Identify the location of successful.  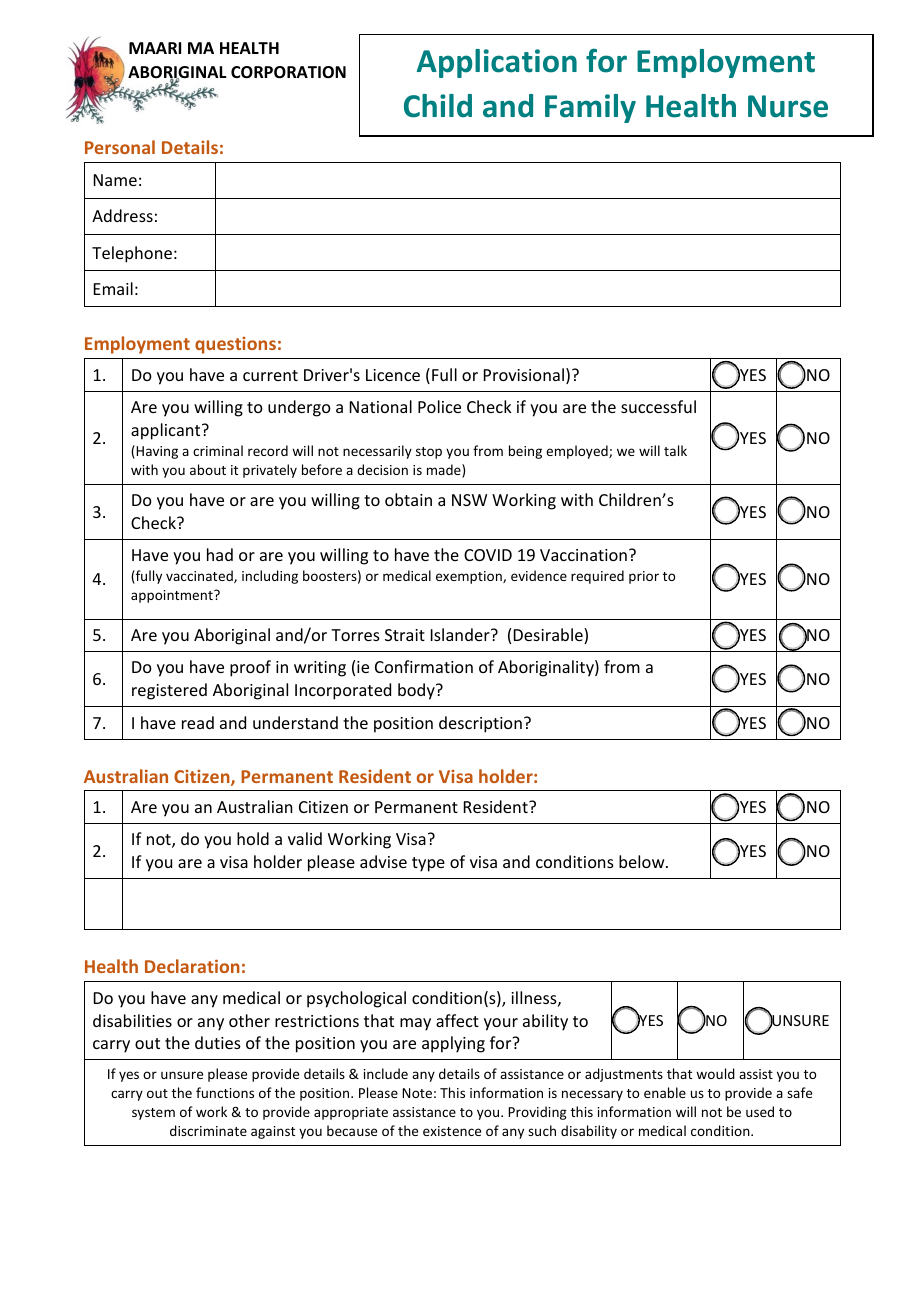
(658, 406).
